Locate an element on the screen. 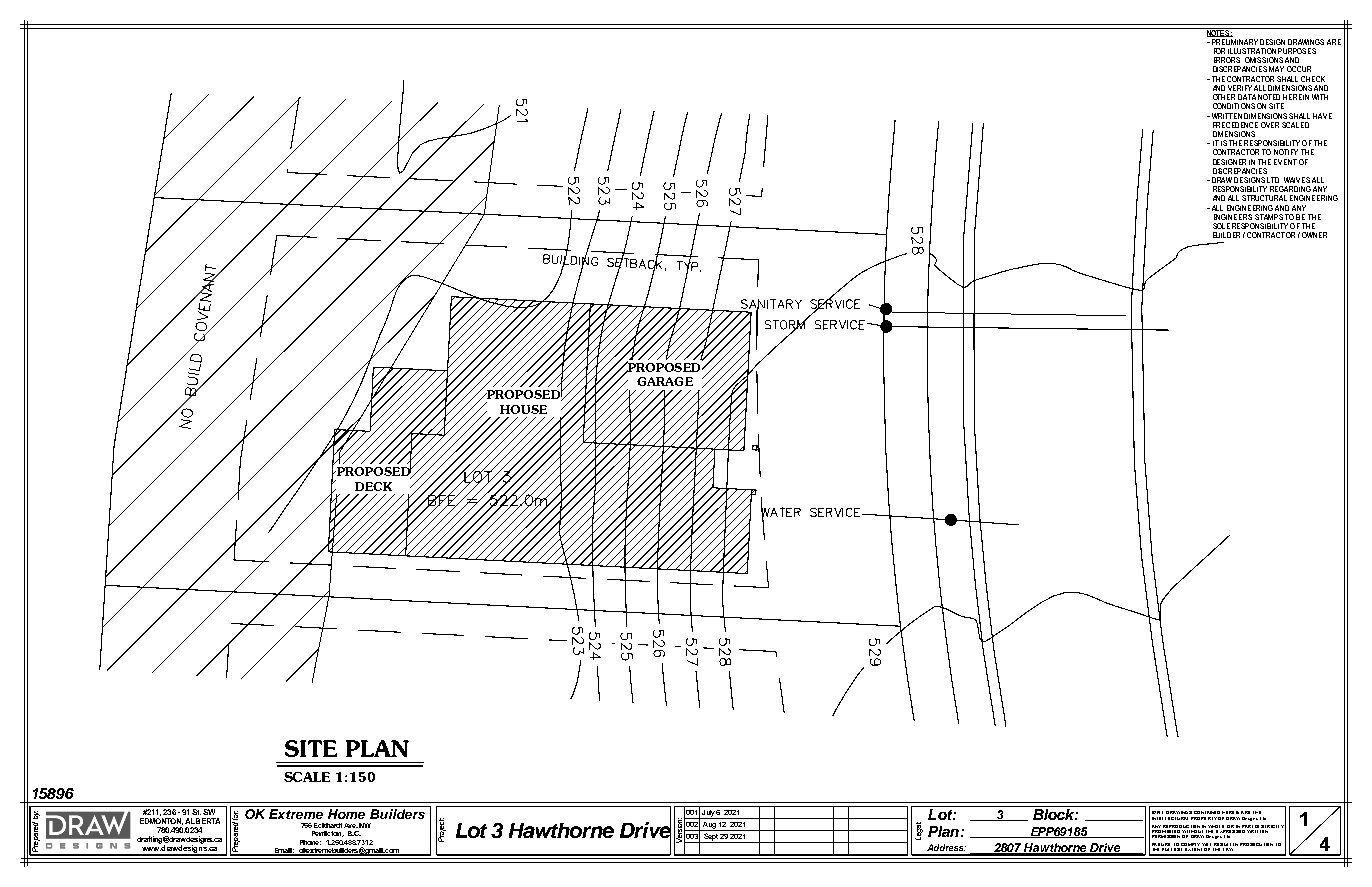 The image size is (1372, 887). EVENT is located at coordinates (1285, 162).
